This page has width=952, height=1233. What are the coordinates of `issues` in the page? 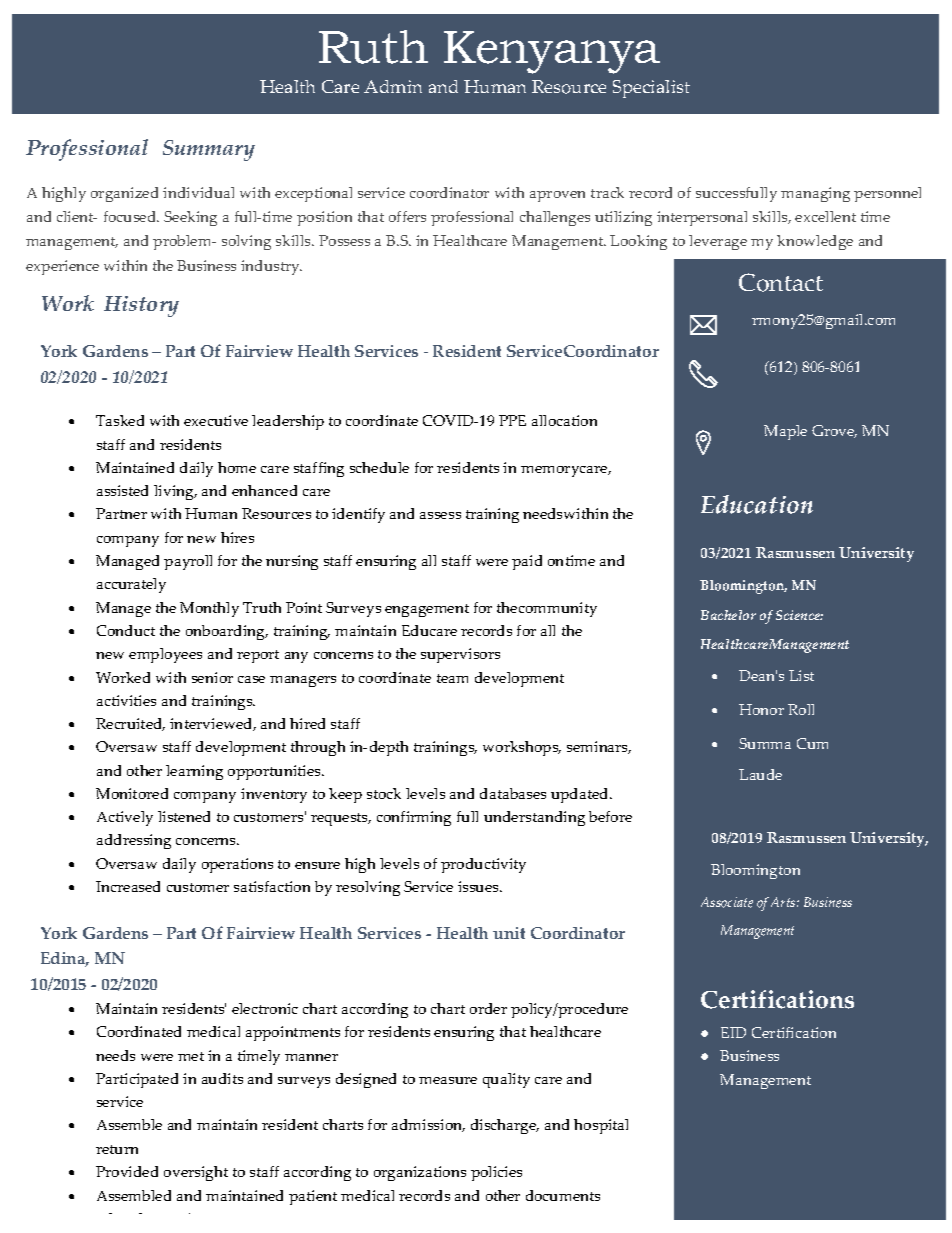 It's located at (479, 886).
